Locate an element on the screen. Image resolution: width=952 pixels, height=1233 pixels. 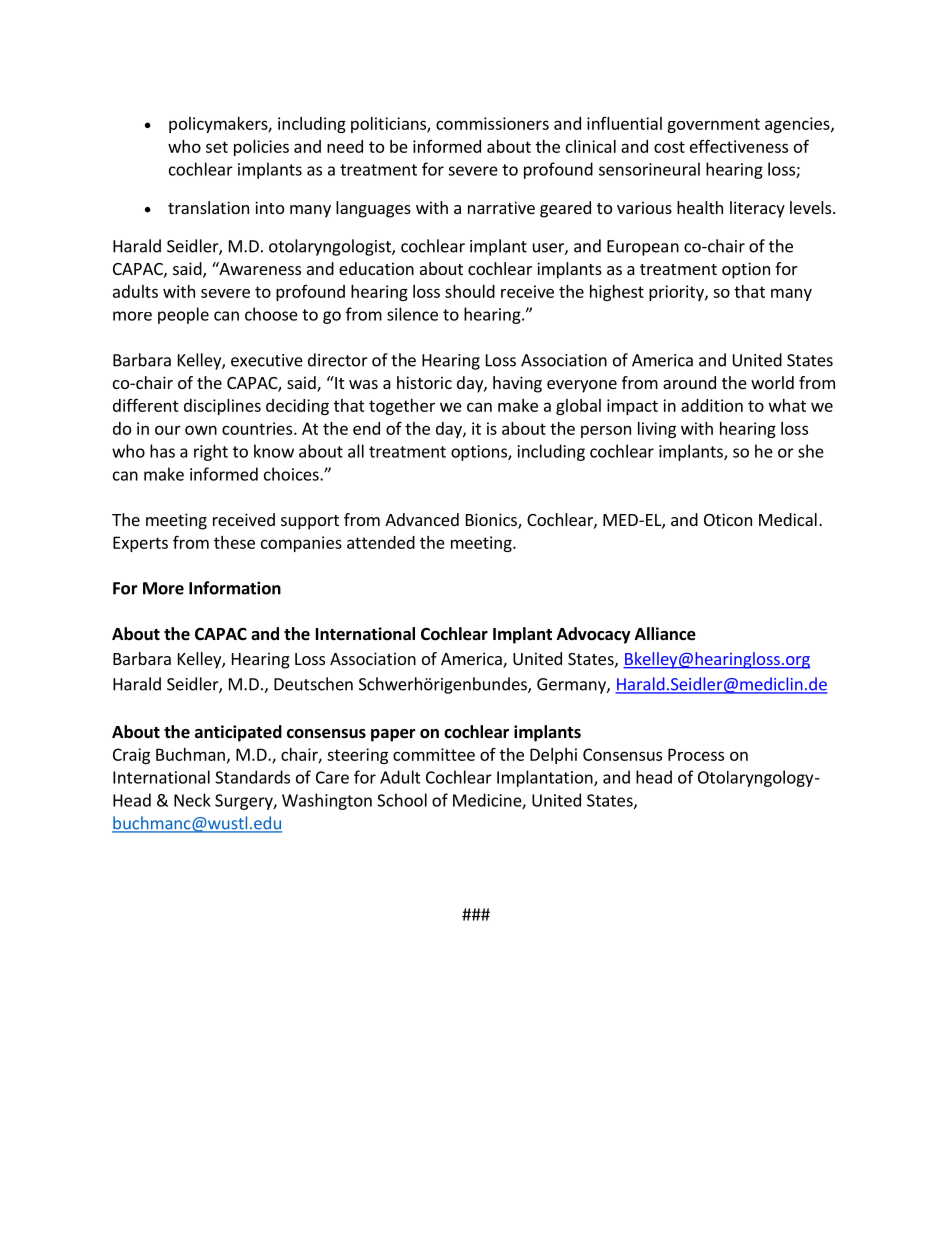
she is located at coordinates (811, 451).
